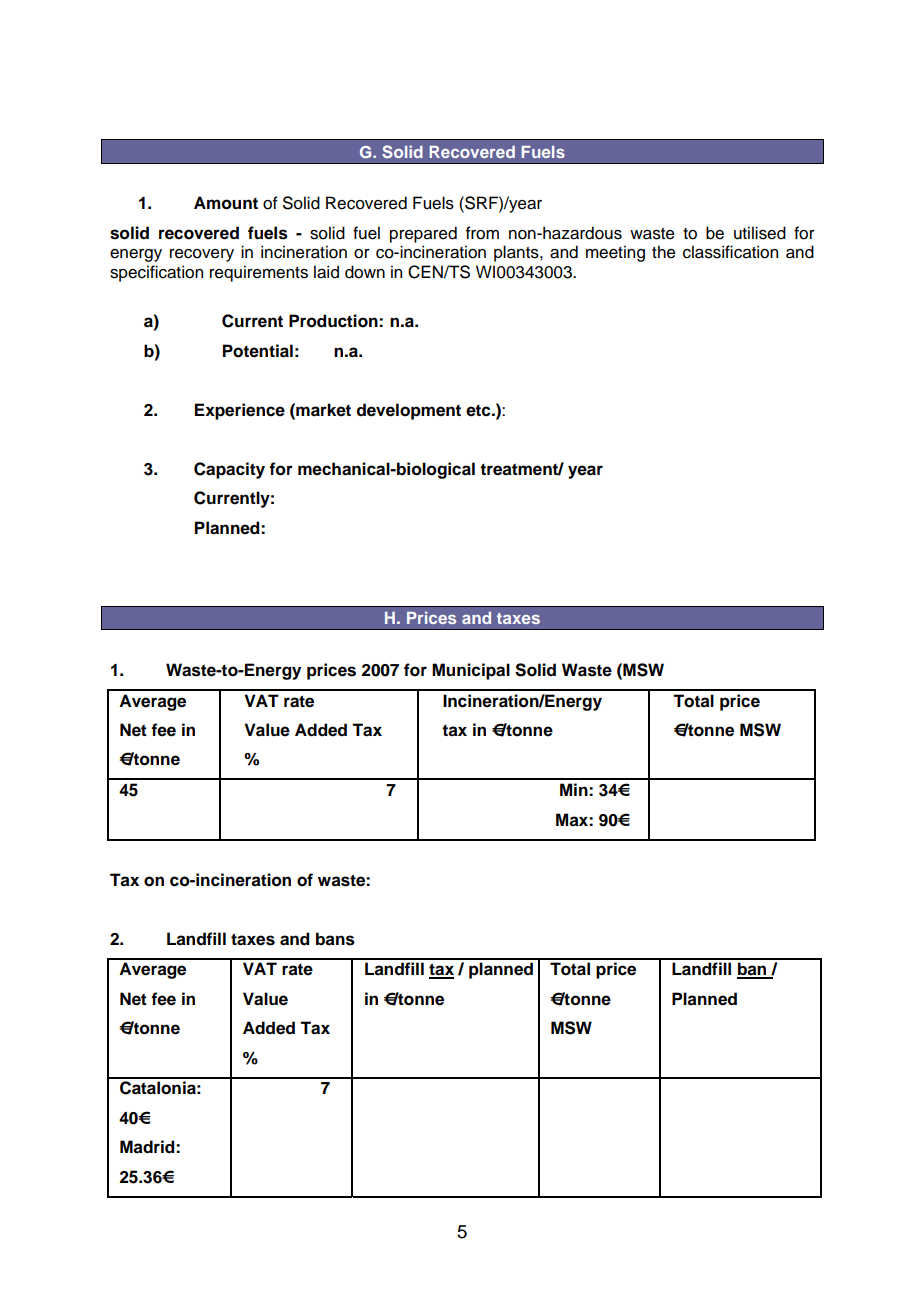 This screenshot has width=924, height=1308. I want to click on from, so click(482, 233).
